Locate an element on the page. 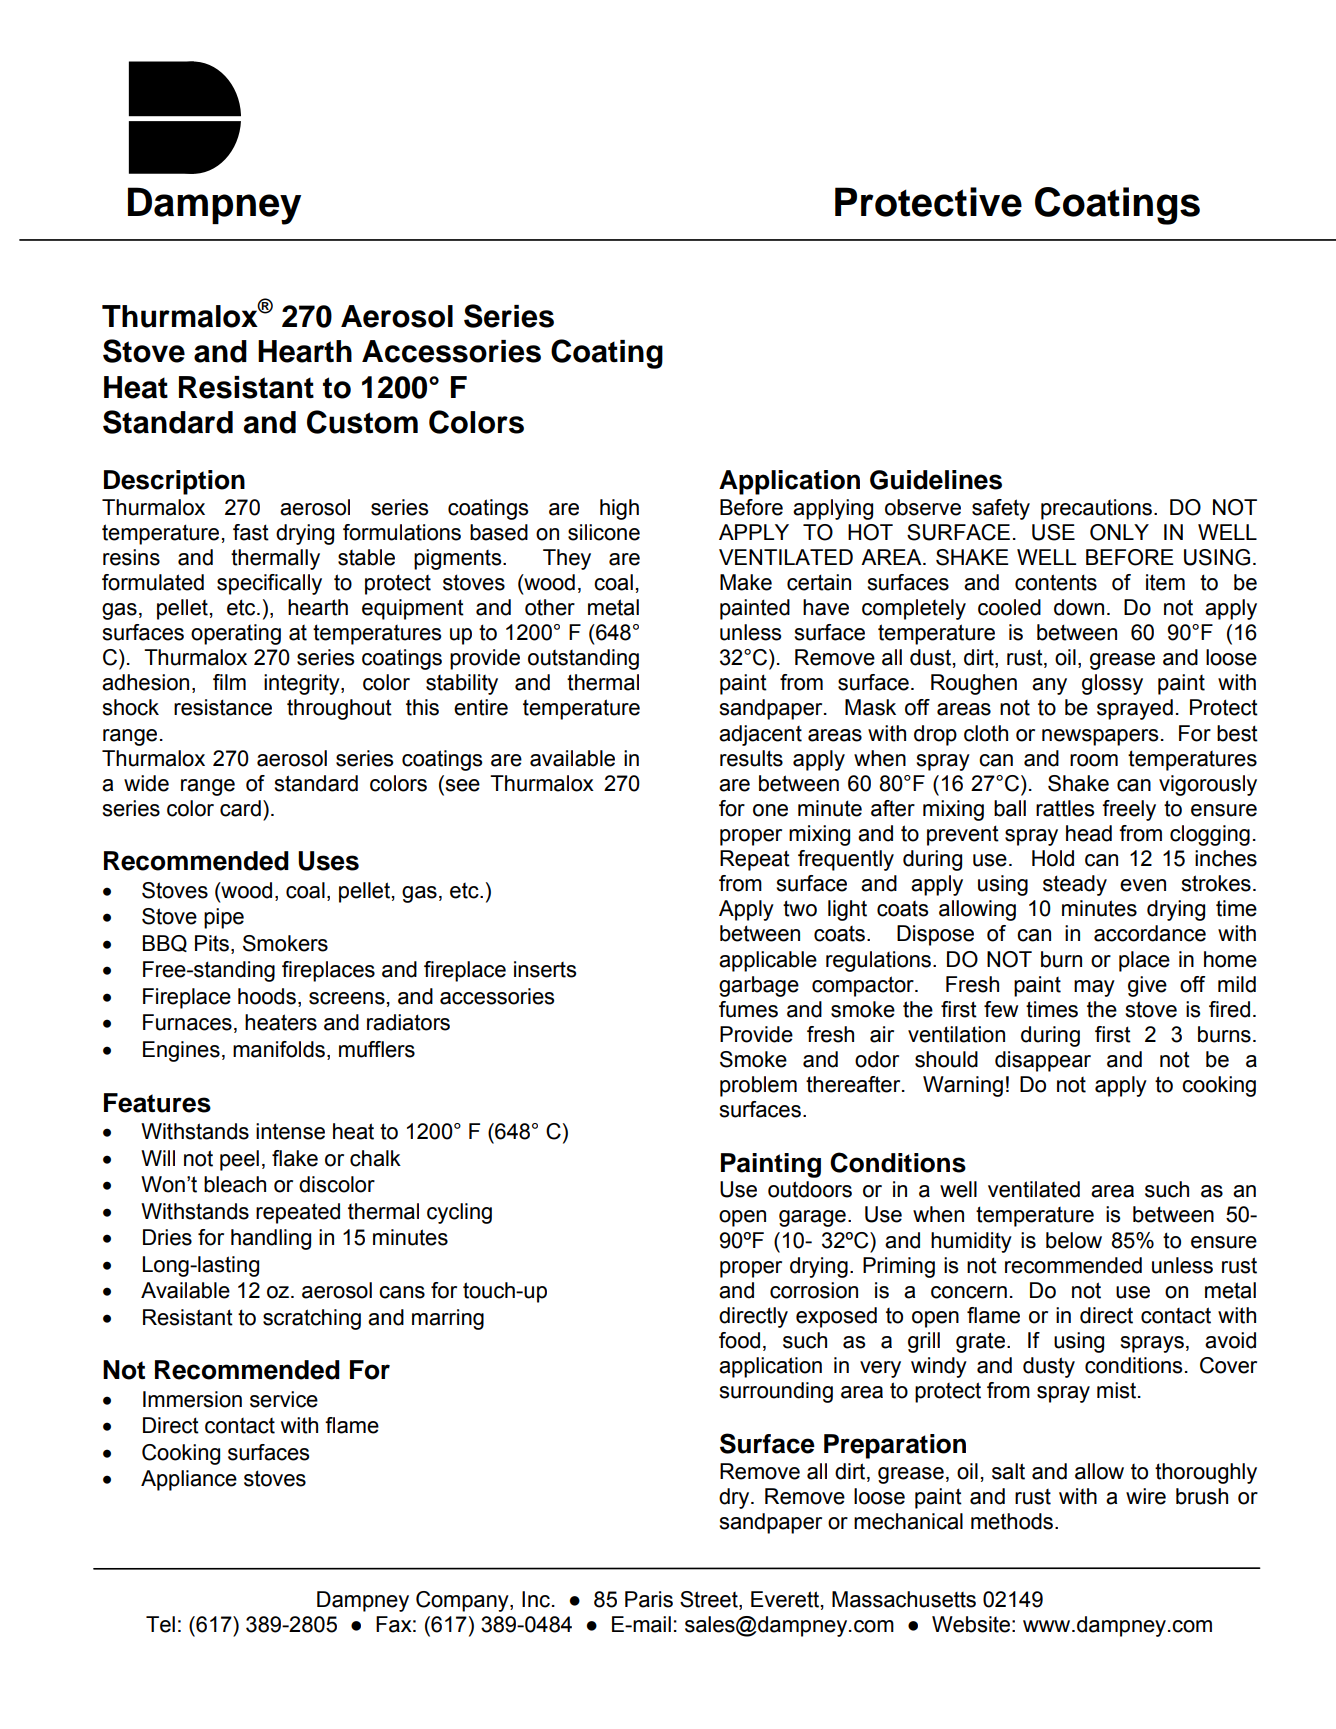 This page has height=1729, width=1336. may is located at coordinates (1094, 988).
